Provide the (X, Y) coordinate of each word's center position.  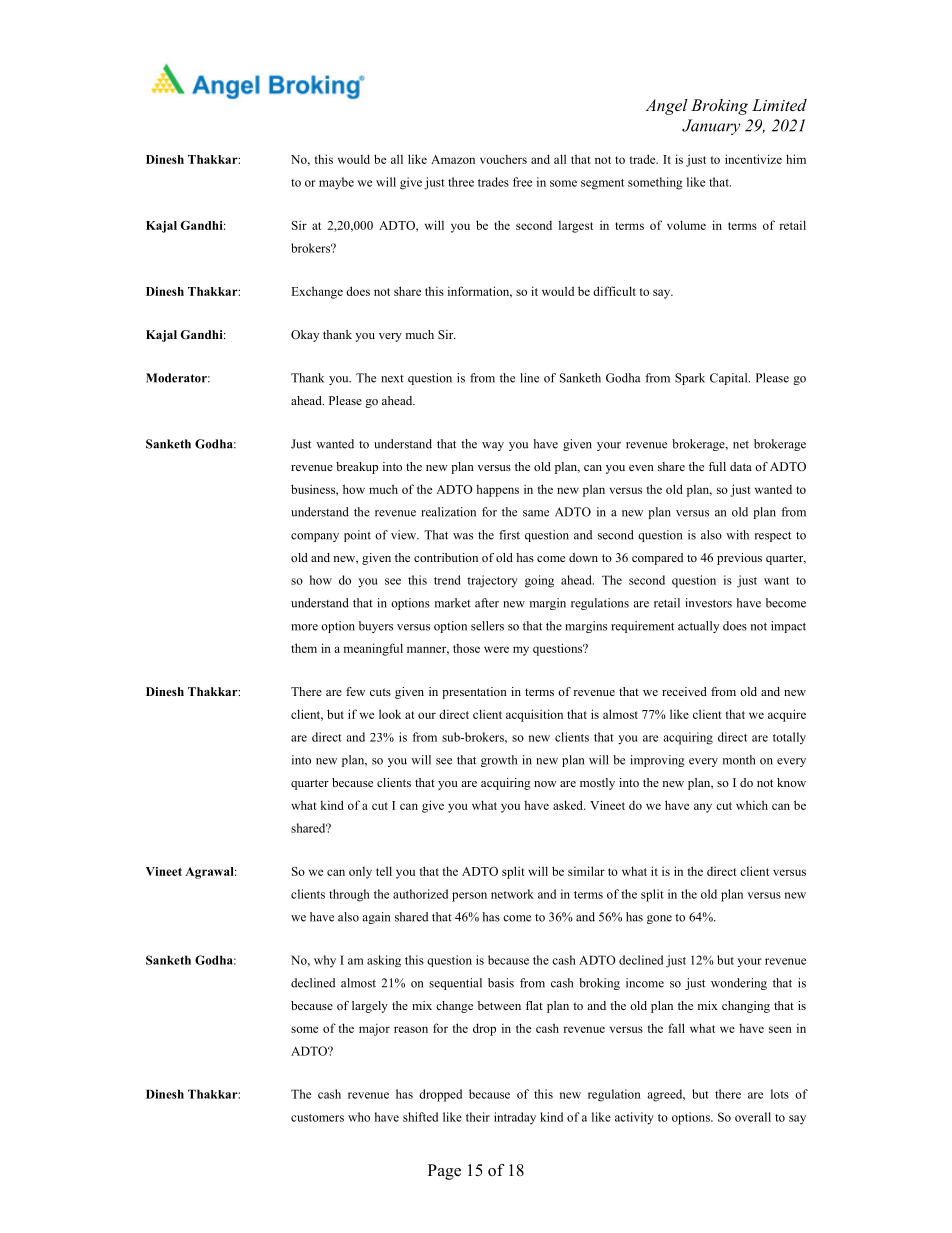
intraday (515, 1118)
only (360, 873)
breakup (357, 468)
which (752, 805)
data (741, 466)
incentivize (753, 159)
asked (569, 805)
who (359, 1117)
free (522, 182)
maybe (336, 183)
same (536, 513)
